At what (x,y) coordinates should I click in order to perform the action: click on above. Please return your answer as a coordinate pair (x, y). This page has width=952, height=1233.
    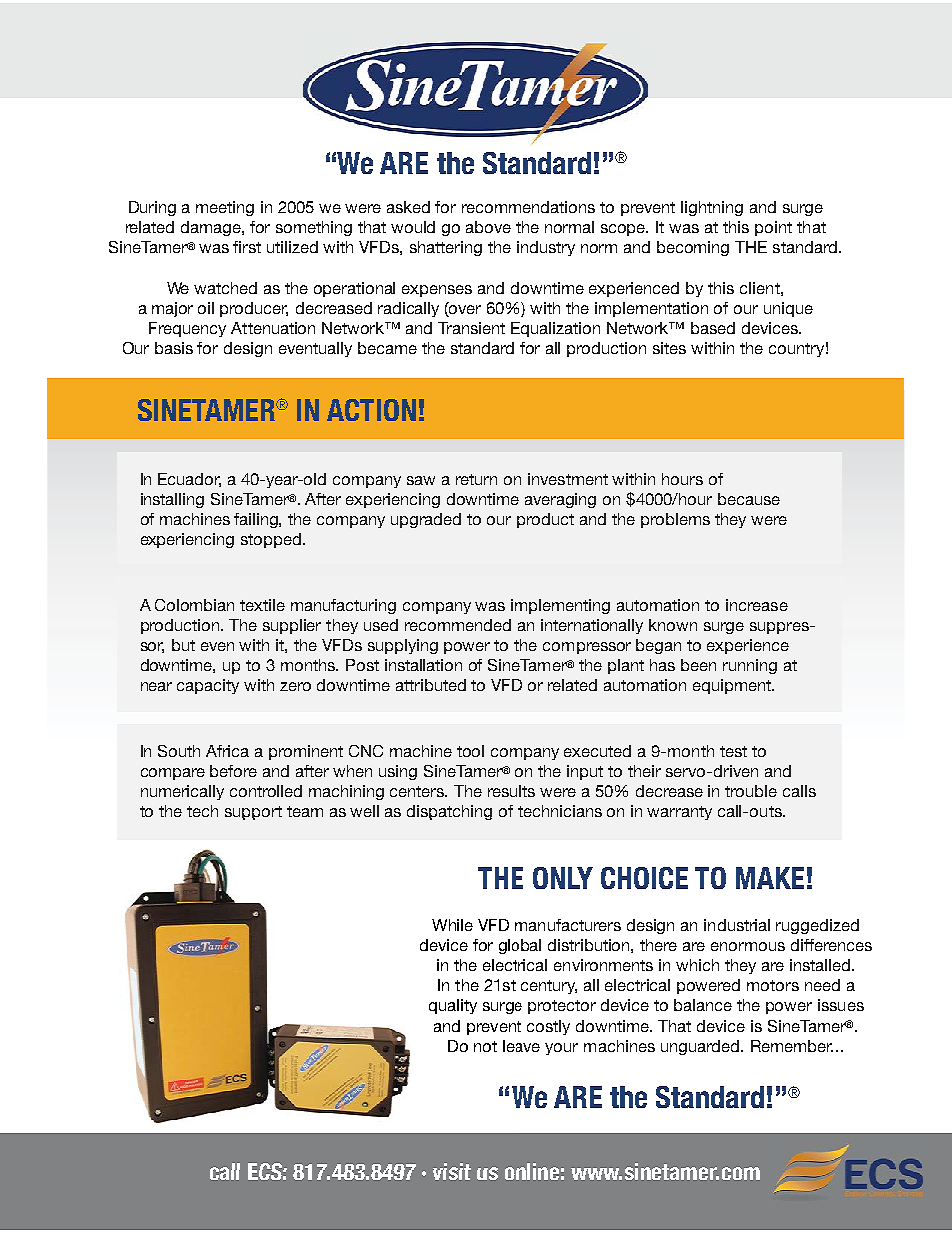
    Looking at the image, I should click on (488, 227).
